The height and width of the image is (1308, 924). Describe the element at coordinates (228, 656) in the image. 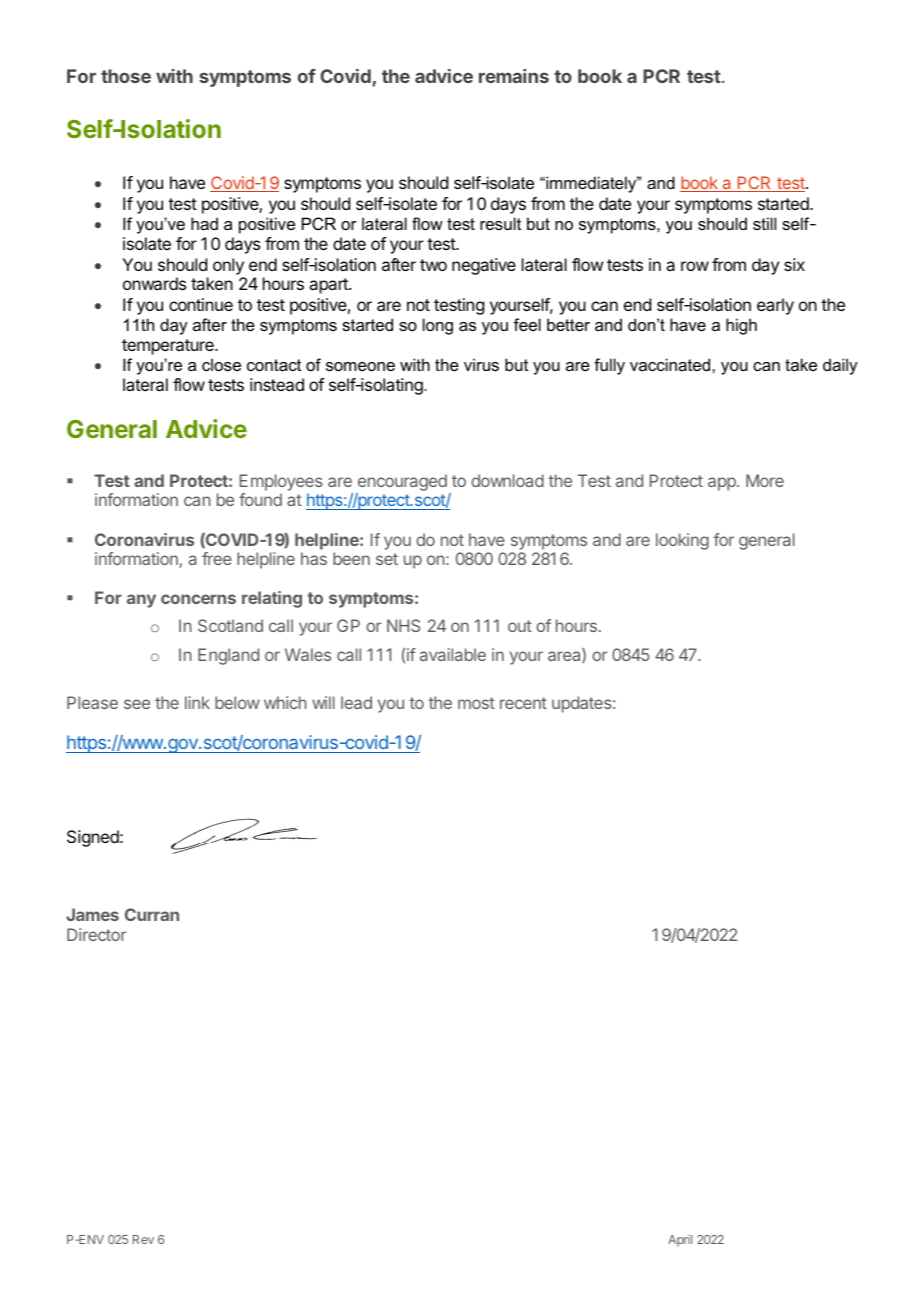

I see `England` at that location.
